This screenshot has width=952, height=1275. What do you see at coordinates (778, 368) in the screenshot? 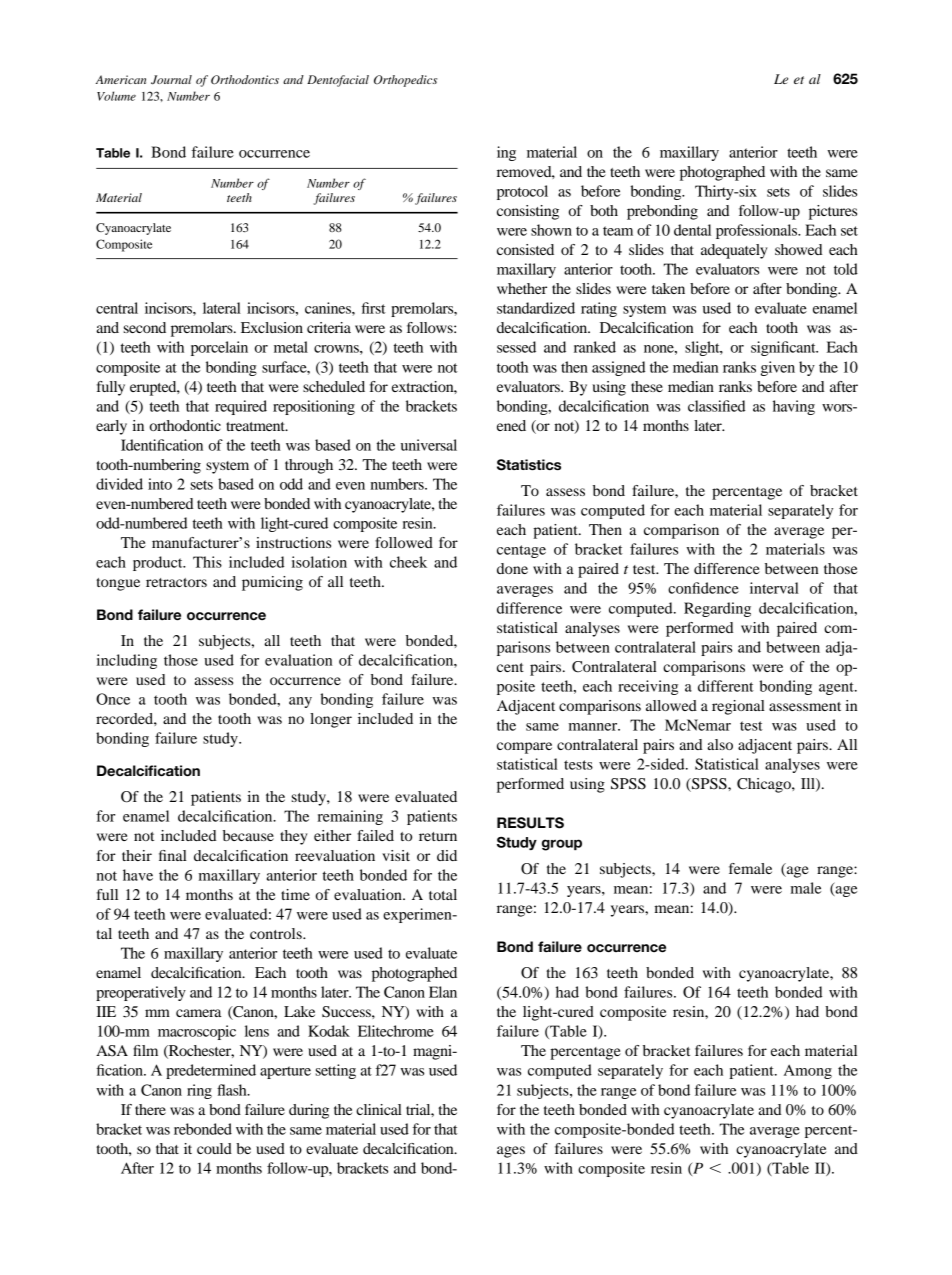
I see `given` at bounding box center [778, 368].
